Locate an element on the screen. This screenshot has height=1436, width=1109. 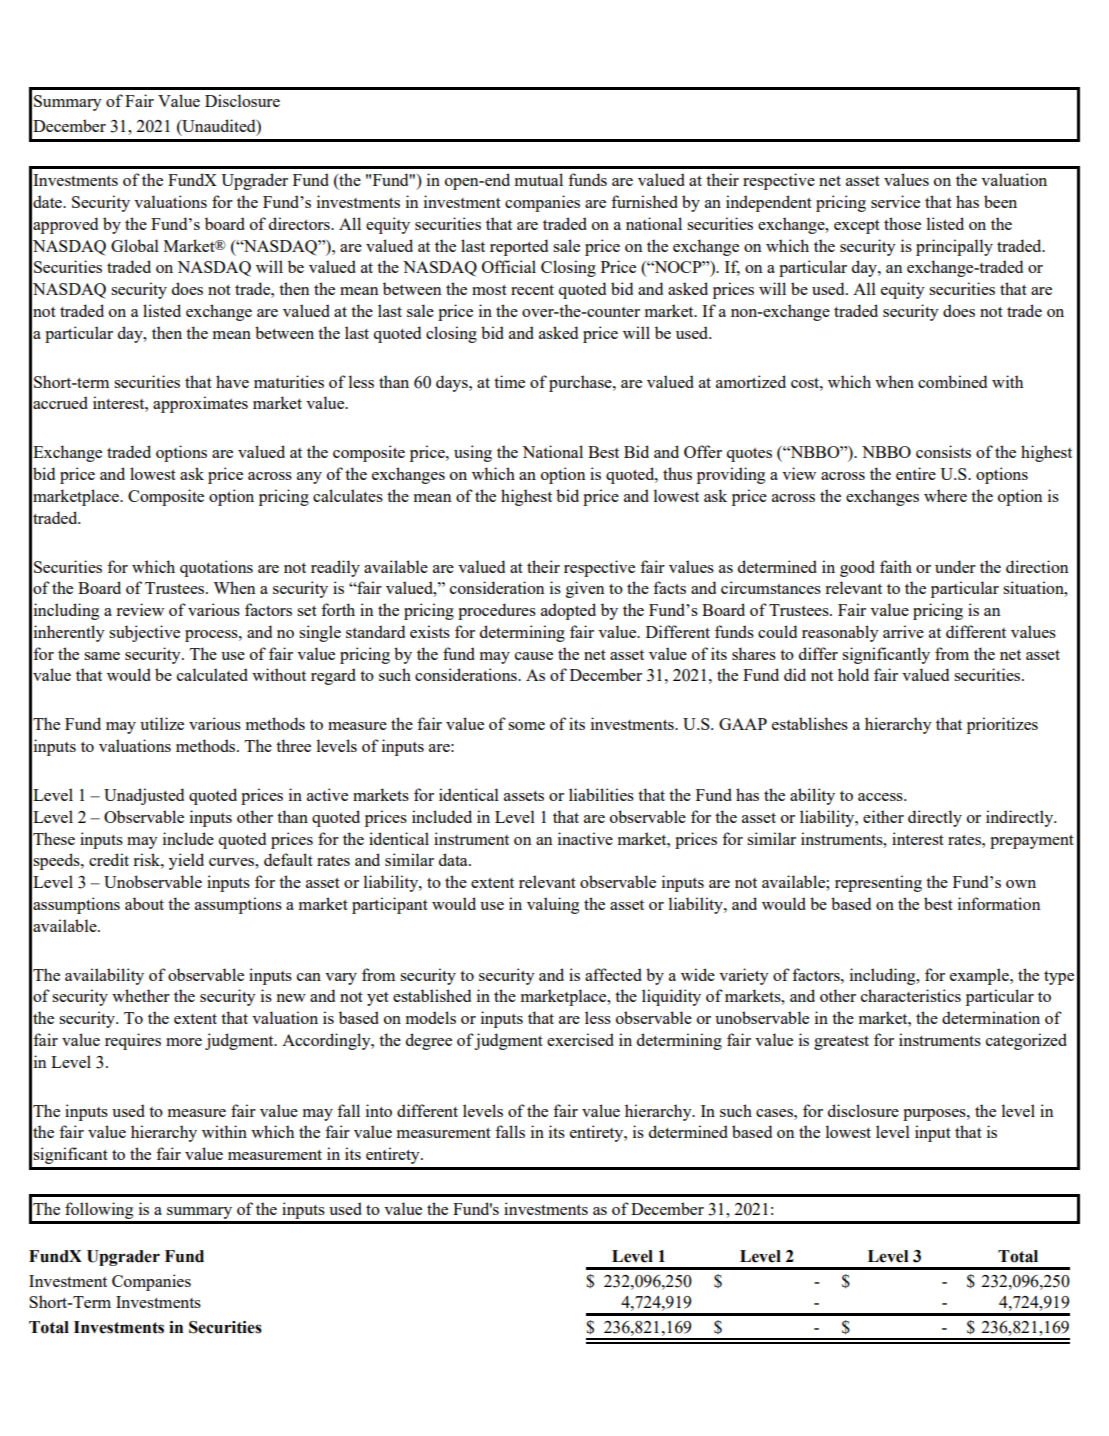
cause is located at coordinates (534, 656).
